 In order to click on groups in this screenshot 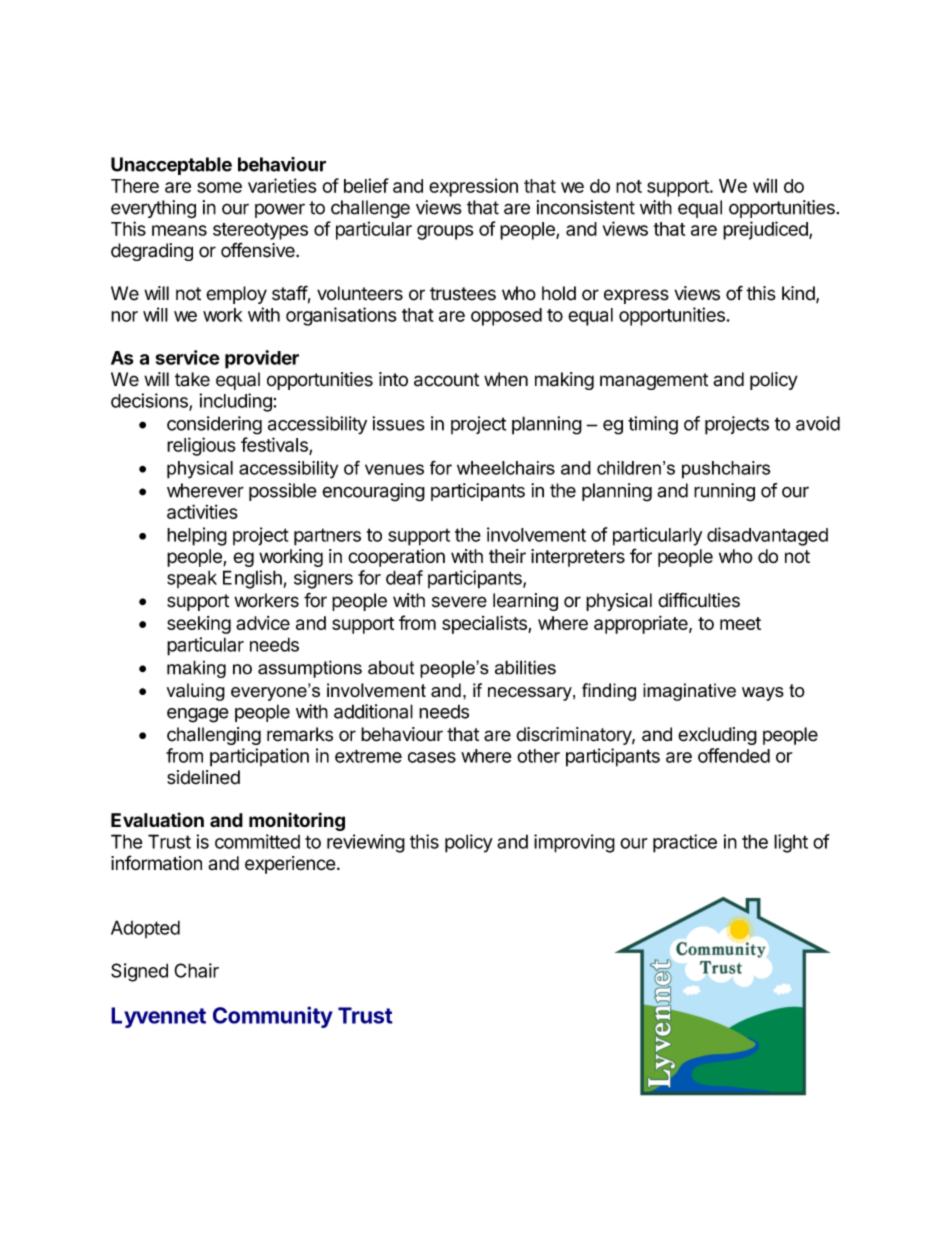, I will do `click(445, 232)`.
